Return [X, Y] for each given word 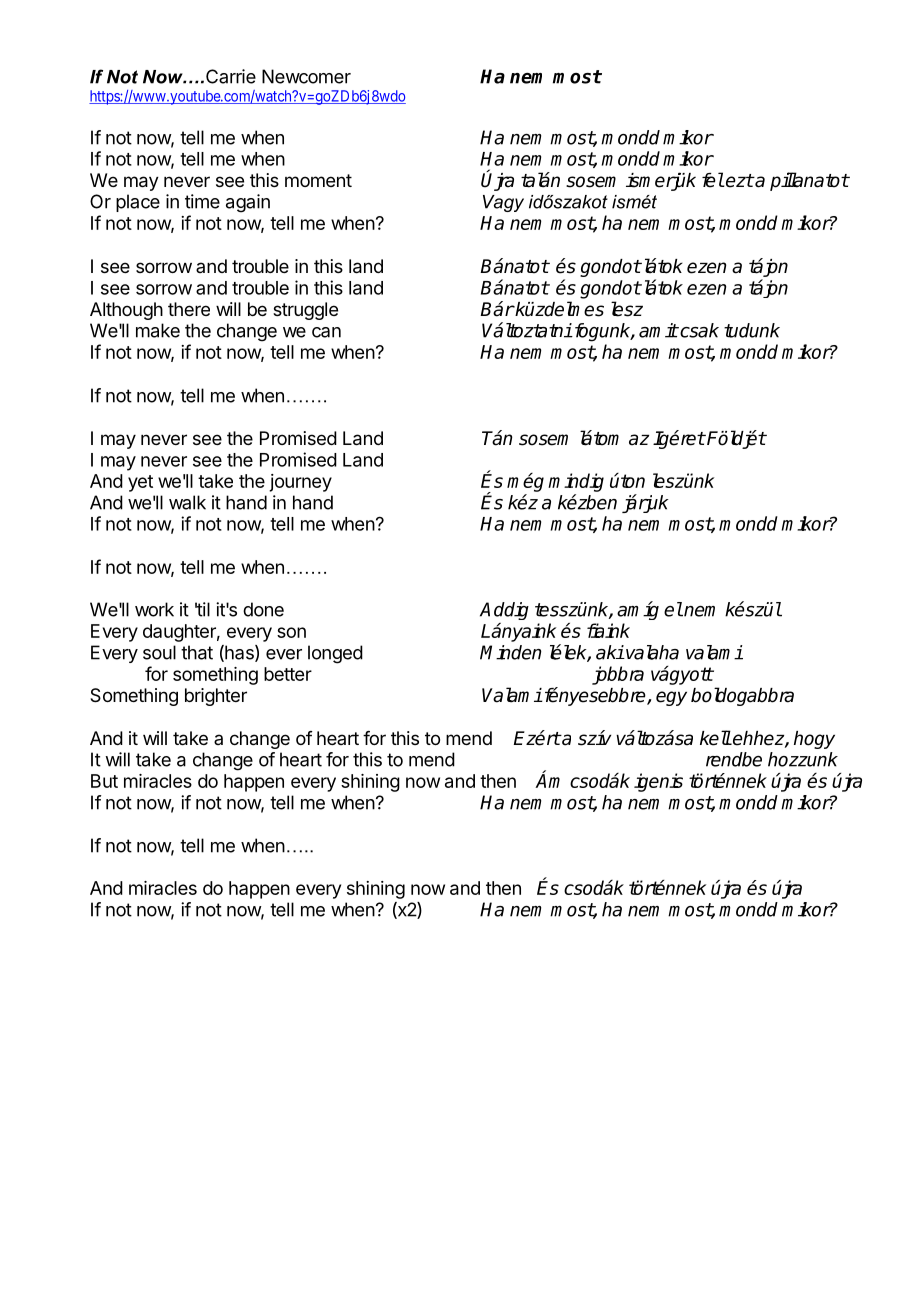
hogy [814, 740]
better [288, 674]
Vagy [503, 203]
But [104, 781]
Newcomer [306, 76]
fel [713, 180]
